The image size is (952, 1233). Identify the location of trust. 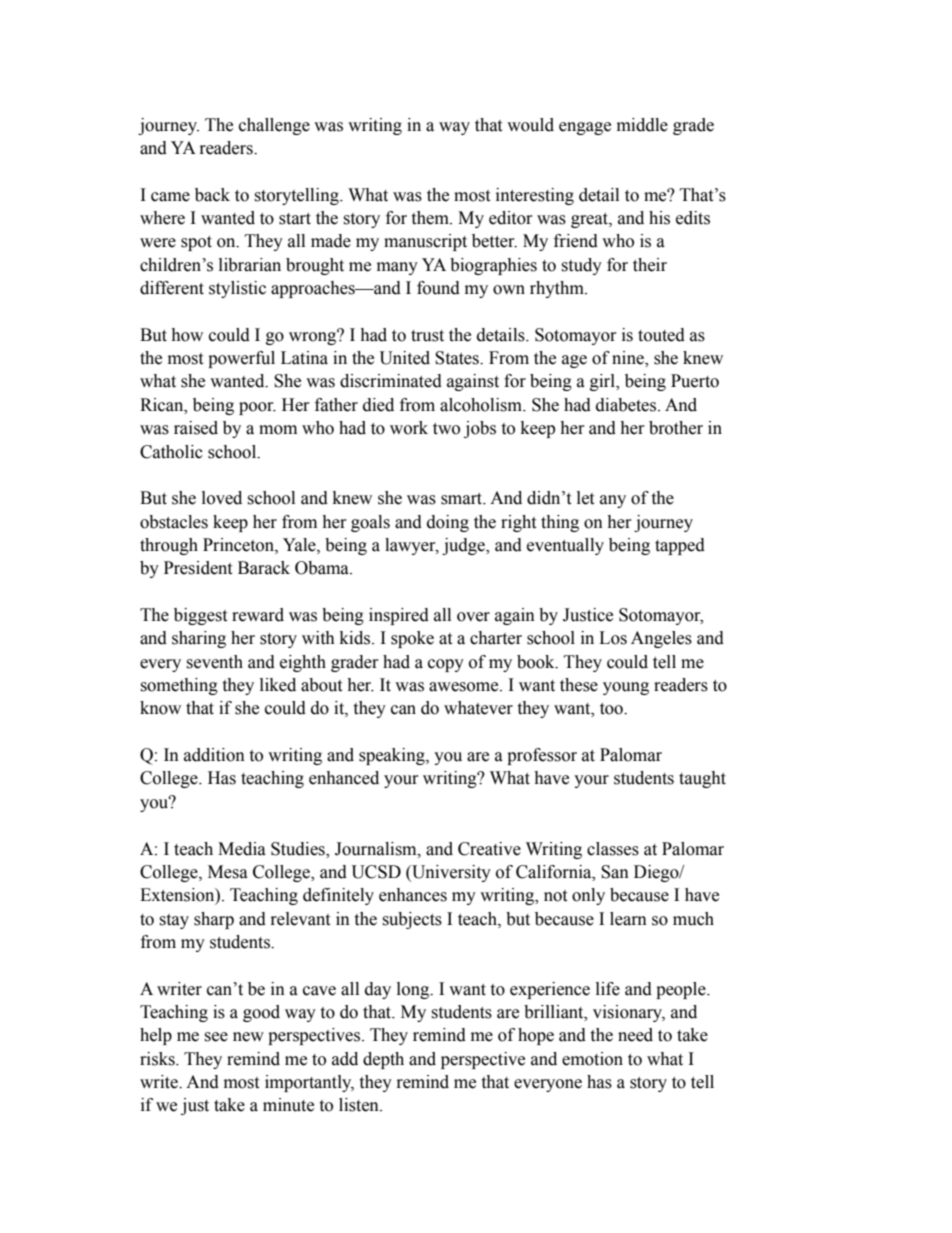
(427, 336).
